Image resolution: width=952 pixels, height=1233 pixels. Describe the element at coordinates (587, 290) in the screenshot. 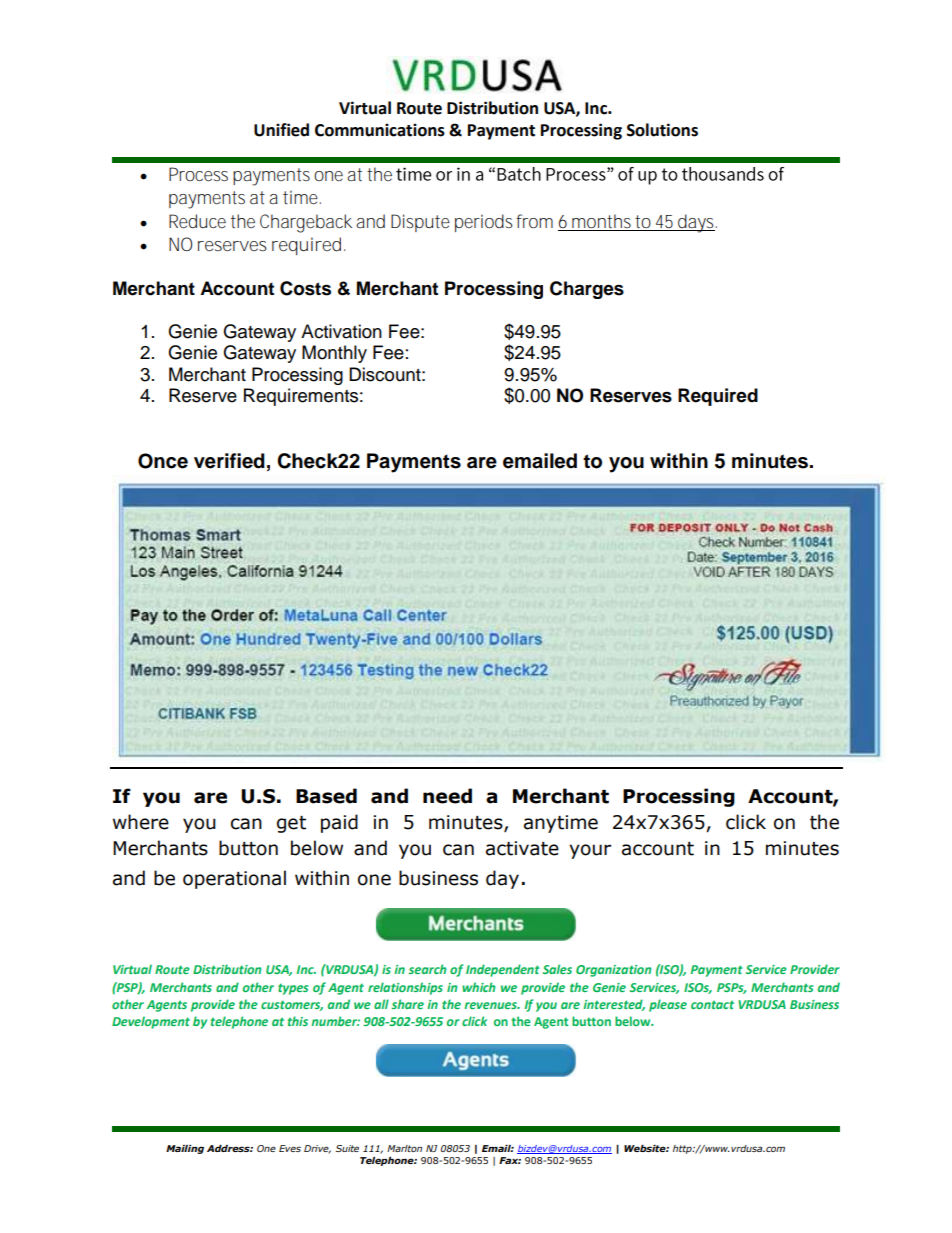

I see `Charges` at that location.
